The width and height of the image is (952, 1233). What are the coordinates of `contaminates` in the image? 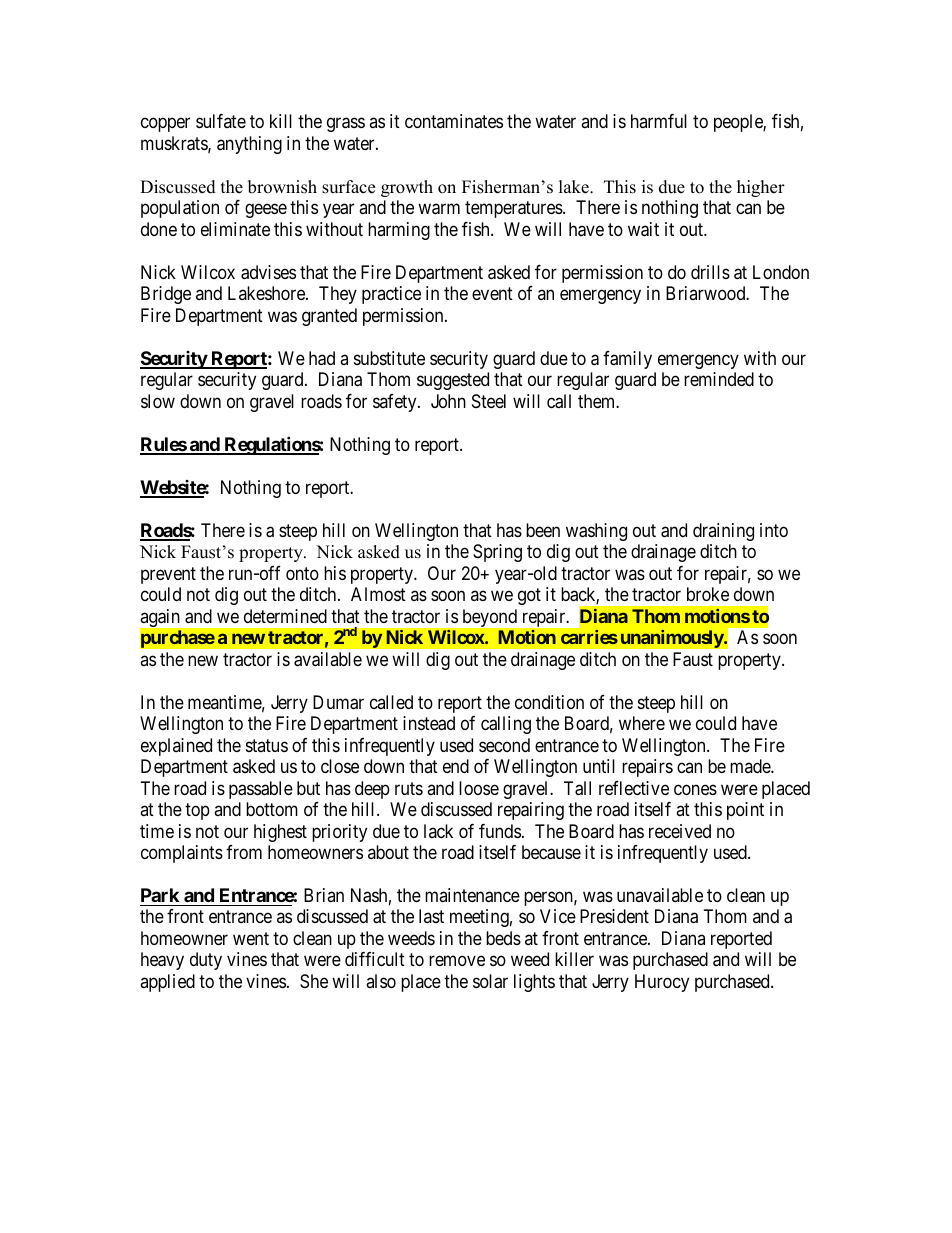 It's located at (454, 121).
